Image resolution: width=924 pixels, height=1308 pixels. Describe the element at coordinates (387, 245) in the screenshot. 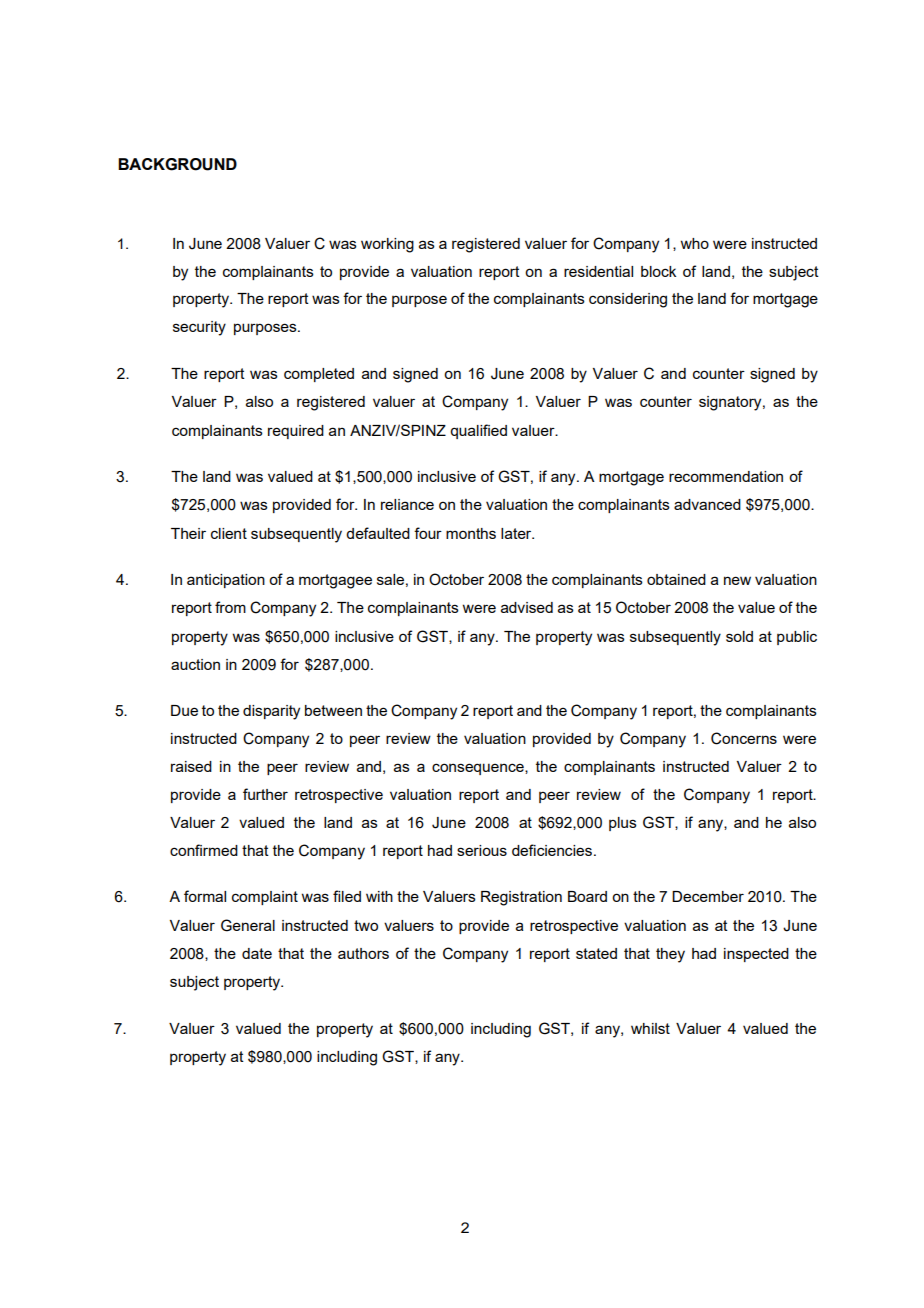

I see `working` at that location.
